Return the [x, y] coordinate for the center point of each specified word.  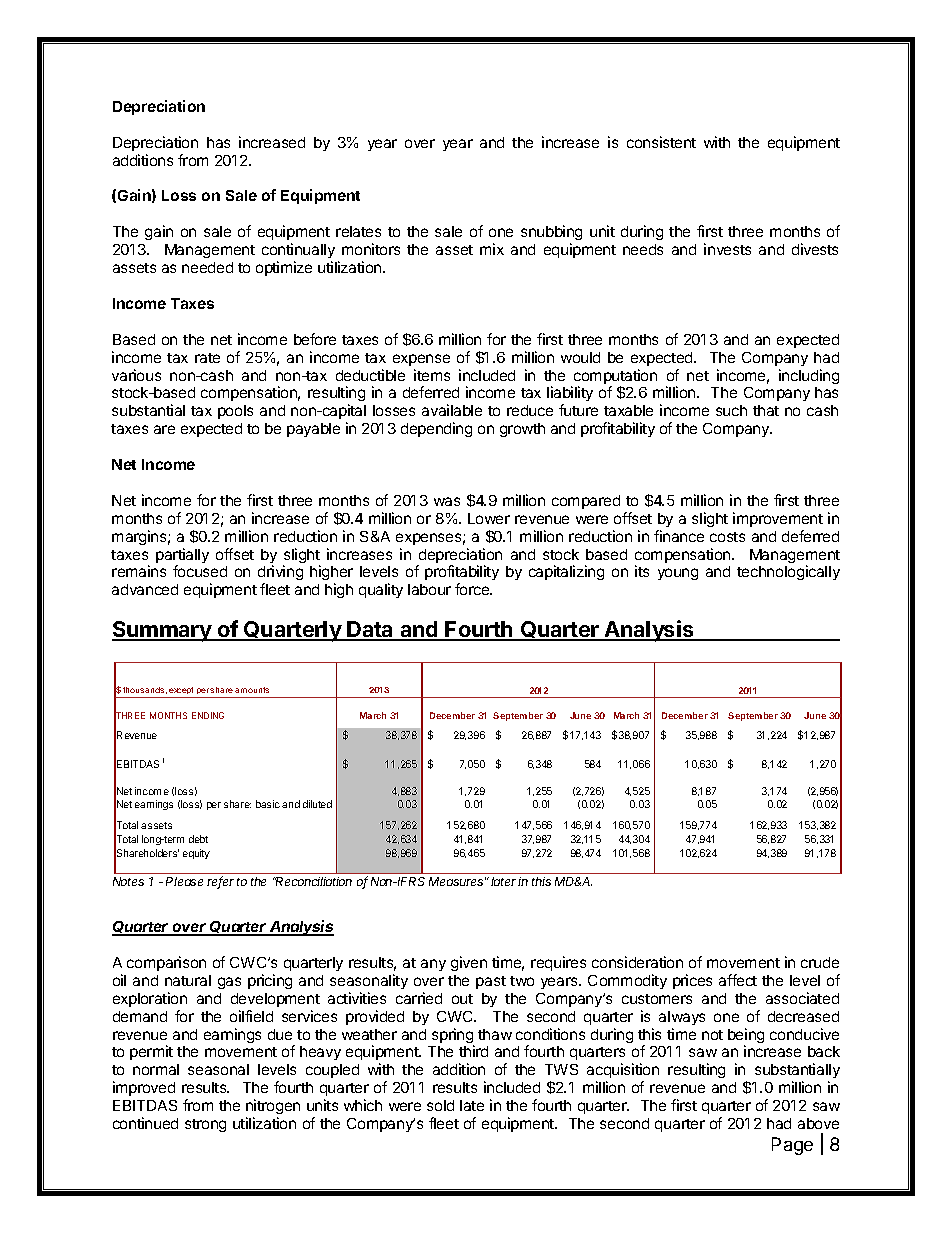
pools [235, 412]
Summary [163, 631]
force [473, 589]
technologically [788, 572]
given [469, 963]
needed [207, 267]
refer [220, 882]
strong [205, 1125]
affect [738, 980]
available [452, 410]
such [731, 410]
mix [492, 249]
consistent [661, 142]
